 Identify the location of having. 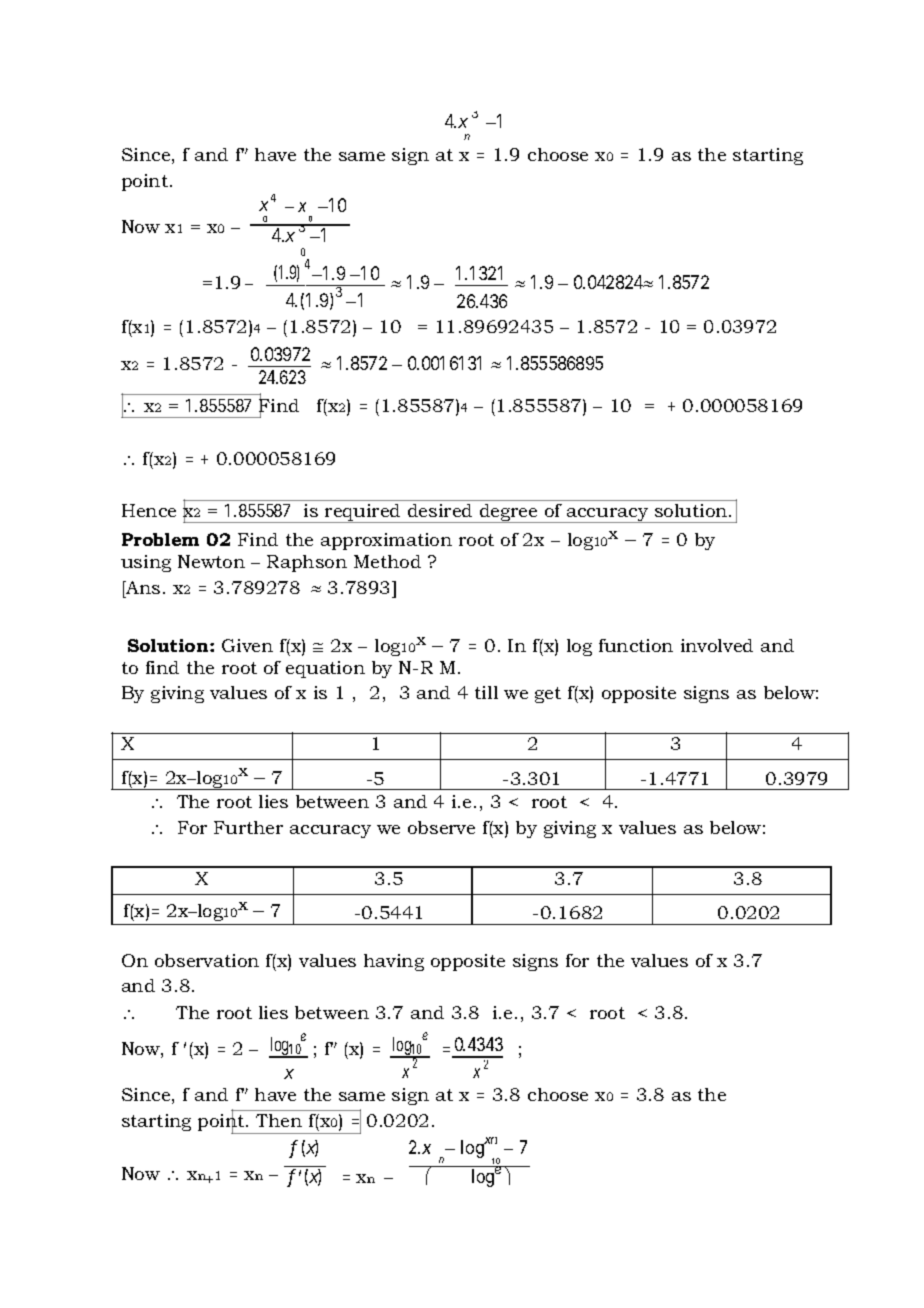
(394, 962).
